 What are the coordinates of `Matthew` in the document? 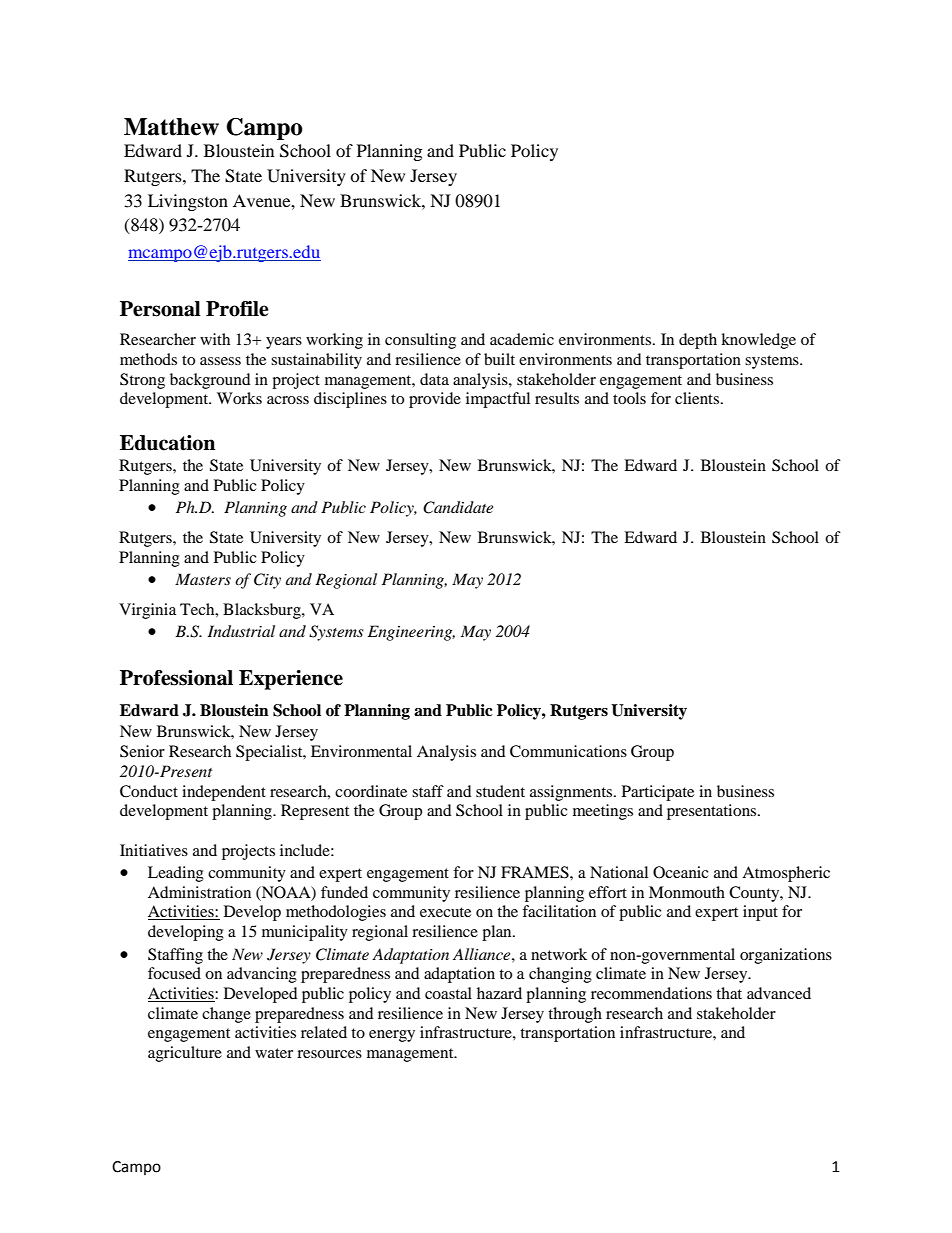 It's located at (171, 127).
